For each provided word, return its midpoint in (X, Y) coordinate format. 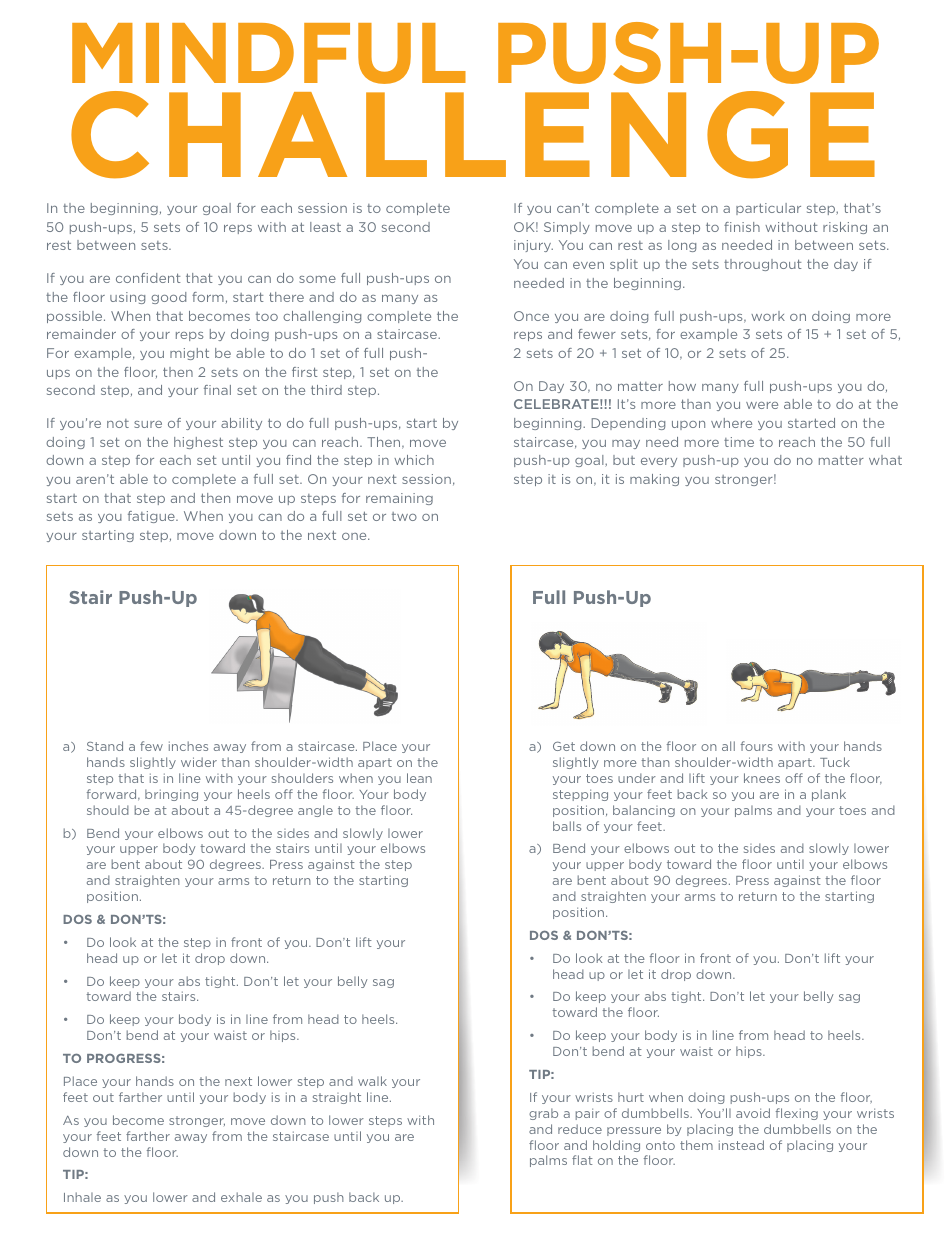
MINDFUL (269, 53)
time (739, 442)
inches (188, 746)
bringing (171, 795)
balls (567, 826)
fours (757, 746)
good (168, 298)
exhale (241, 1197)
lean (419, 778)
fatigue (152, 517)
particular (768, 209)
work (768, 316)
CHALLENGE (473, 135)
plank (829, 795)
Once (531, 316)
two (404, 516)
